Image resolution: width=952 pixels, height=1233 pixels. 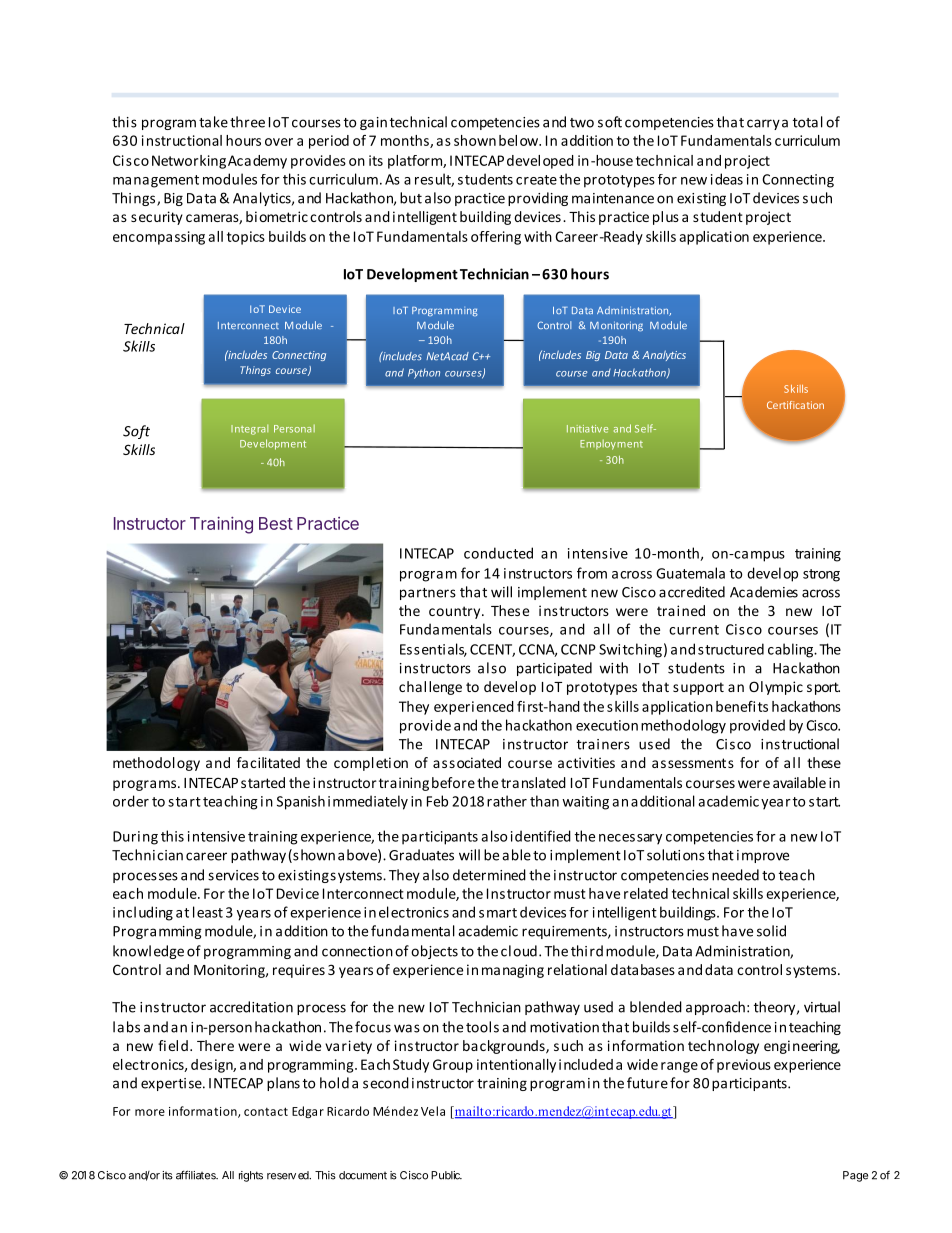 I want to click on Networking, so click(x=189, y=162).
